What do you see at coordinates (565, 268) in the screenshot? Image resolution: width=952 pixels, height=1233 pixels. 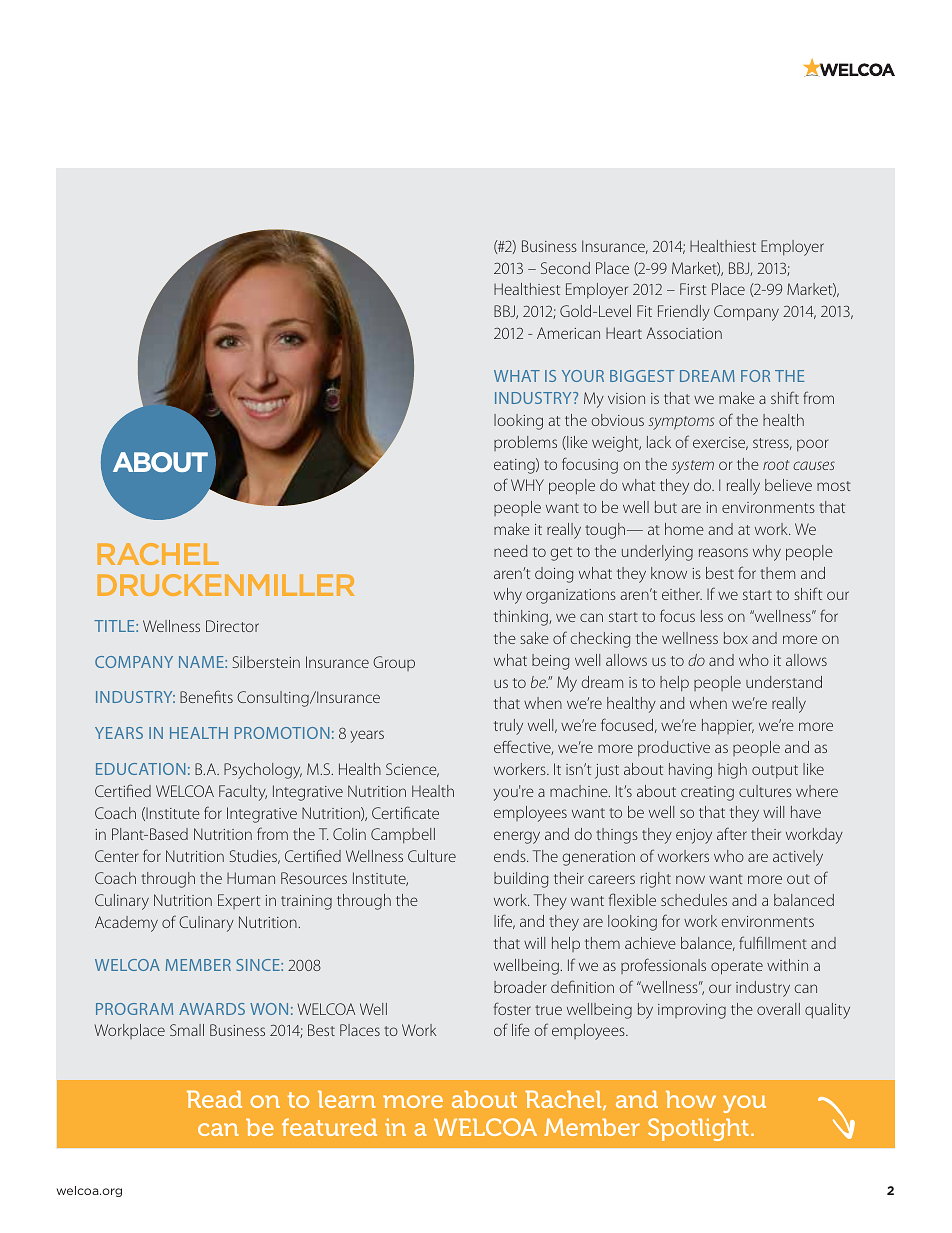 I see `Second` at bounding box center [565, 268].
